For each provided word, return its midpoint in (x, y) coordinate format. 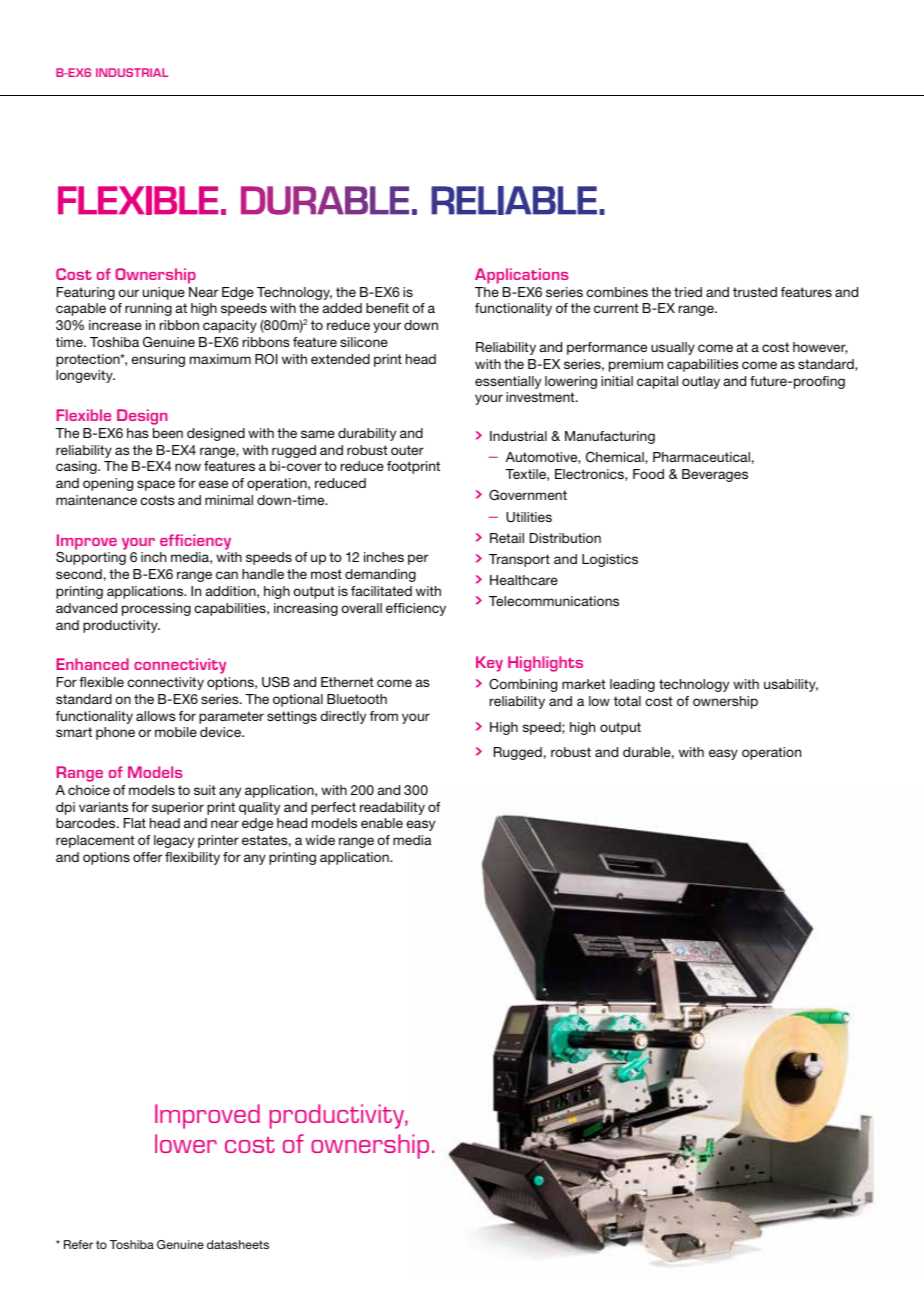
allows (156, 716)
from (384, 716)
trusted (755, 292)
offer (147, 857)
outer (407, 450)
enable (382, 823)
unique (164, 293)
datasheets (238, 1244)
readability (392, 808)
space (156, 485)
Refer (78, 1244)
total (627, 701)
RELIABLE (514, 200)
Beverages (715, 475)
